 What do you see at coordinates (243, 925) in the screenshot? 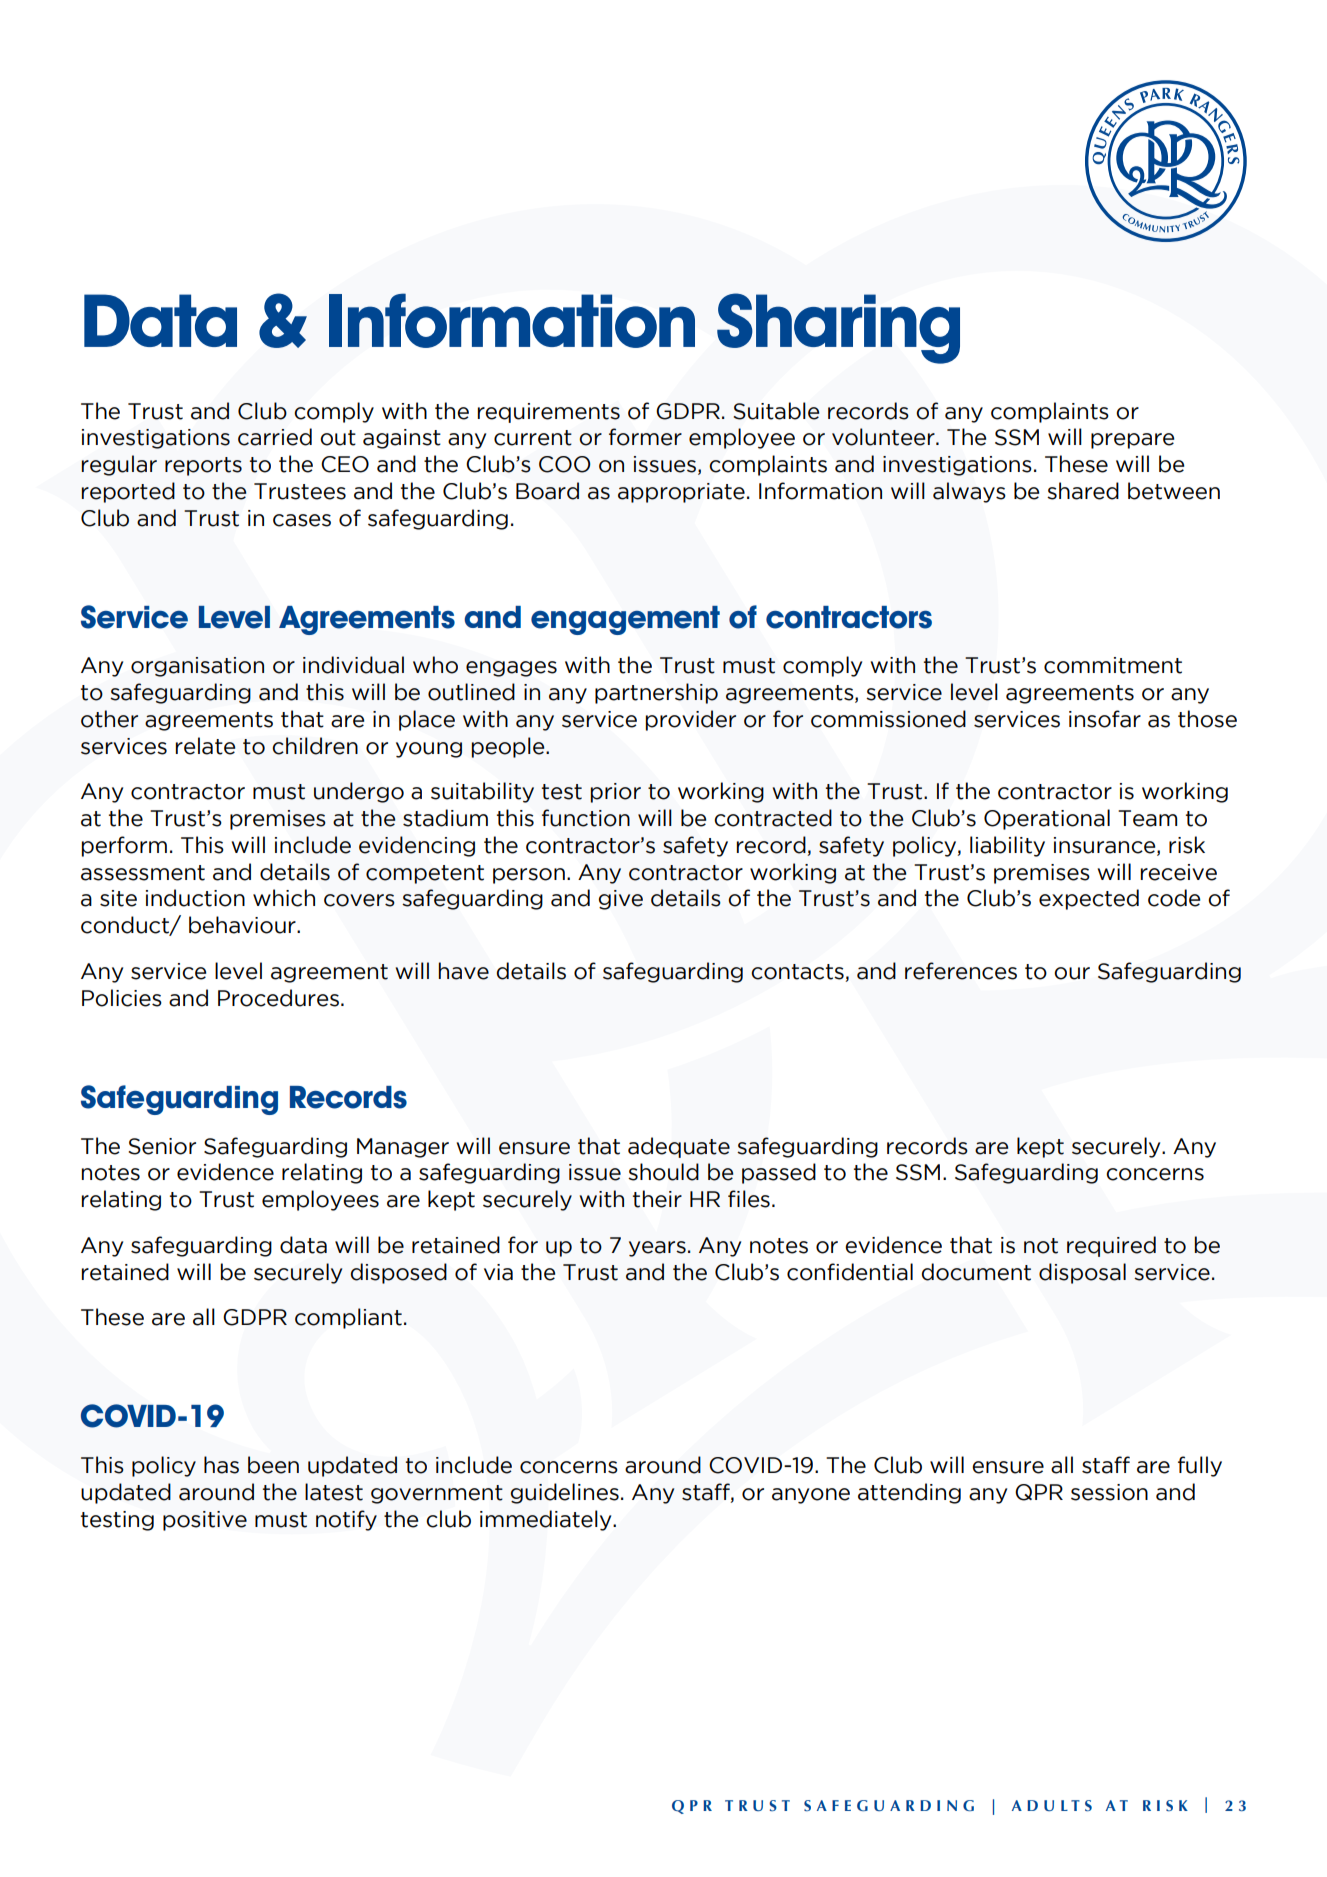
I see `behaviour` at bounding box center [243, 925].
